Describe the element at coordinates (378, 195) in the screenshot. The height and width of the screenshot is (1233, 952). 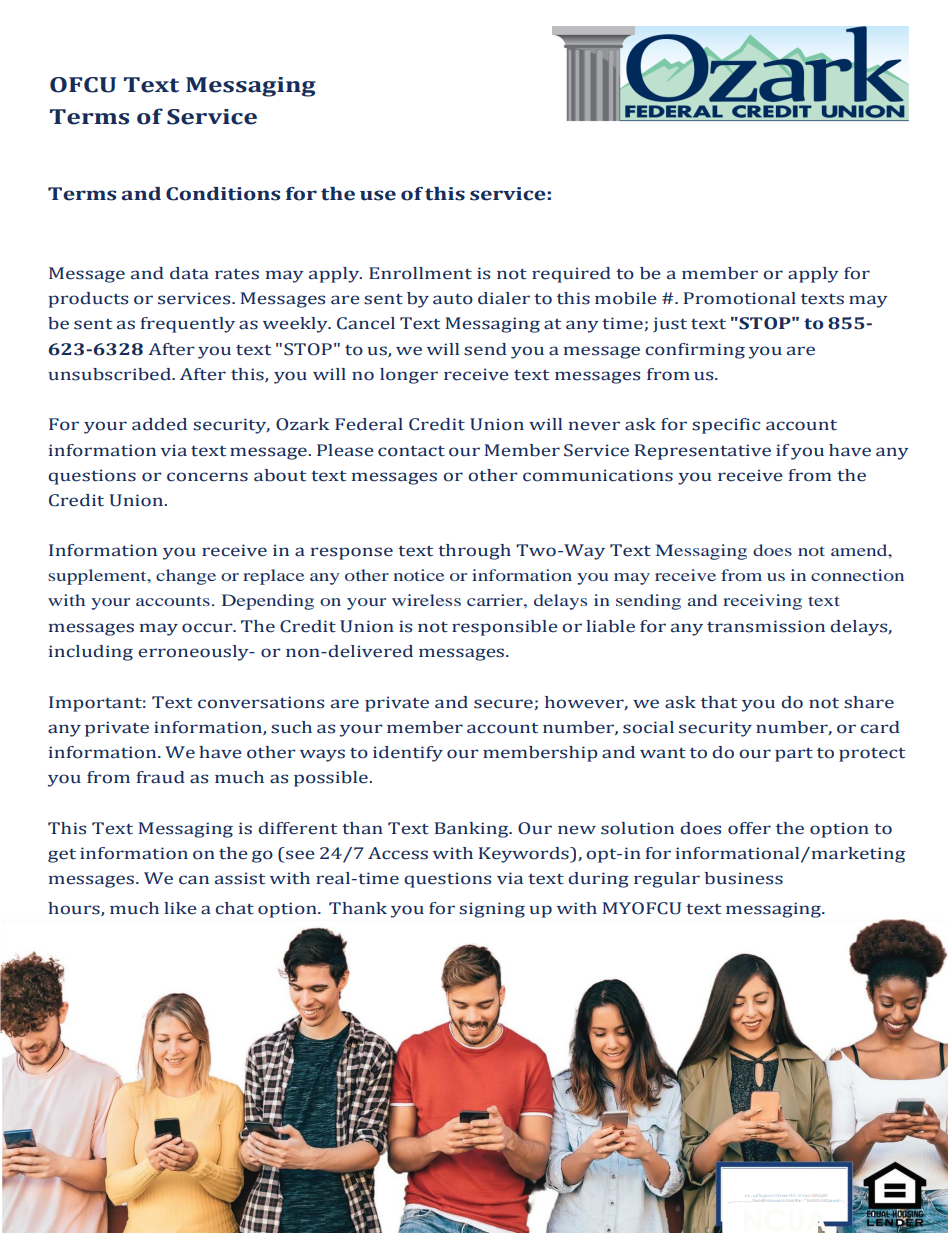
I see `use` at that location.
